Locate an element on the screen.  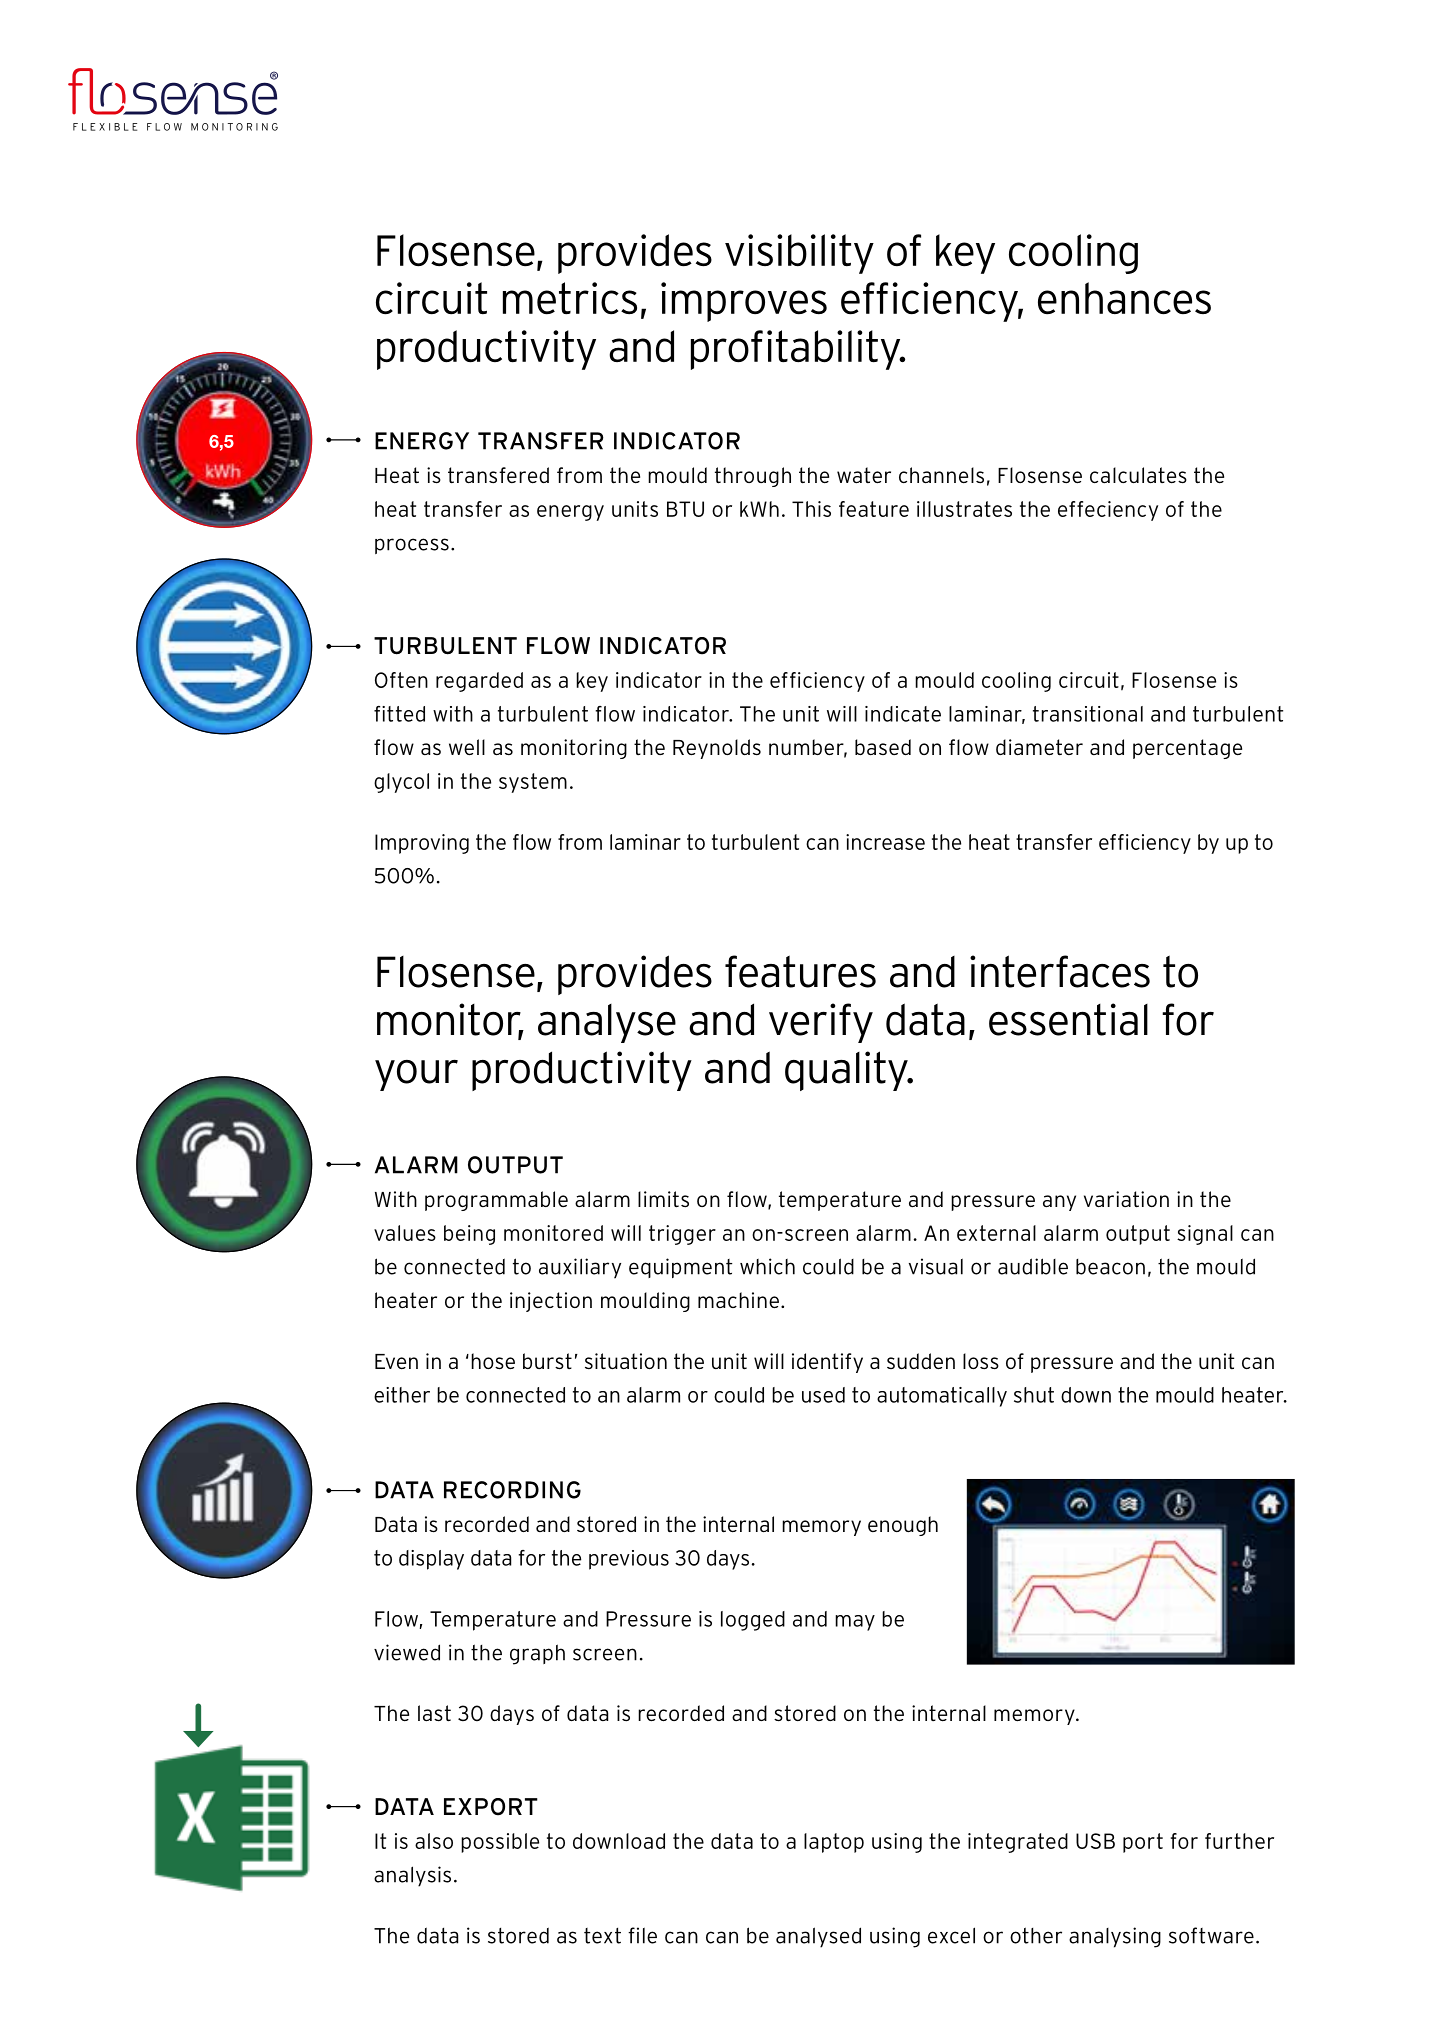
enhances is located at coordinates (1124, 298).
